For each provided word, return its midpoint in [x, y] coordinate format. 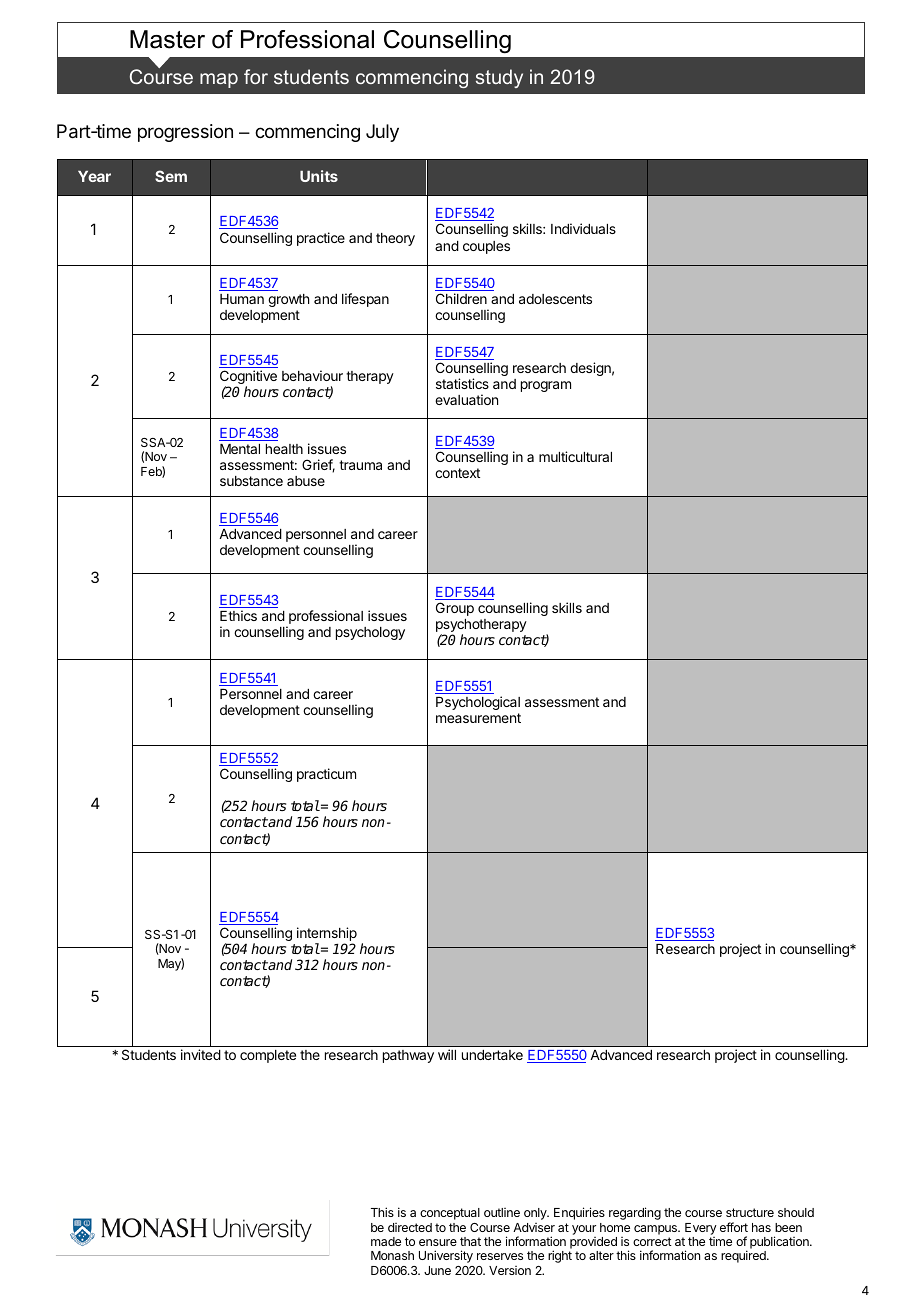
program [546, 386]
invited [201, 1054]
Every [701, 1229]
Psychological [478, 703]
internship [327, 935]
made [386, 1241]
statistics [462, 383]
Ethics [238, 615]
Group [455, 609]
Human [242, 299]
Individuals [583, 228]
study [499, 78]
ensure [438, 1242]
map [219, 80]
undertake [492, 1055]
